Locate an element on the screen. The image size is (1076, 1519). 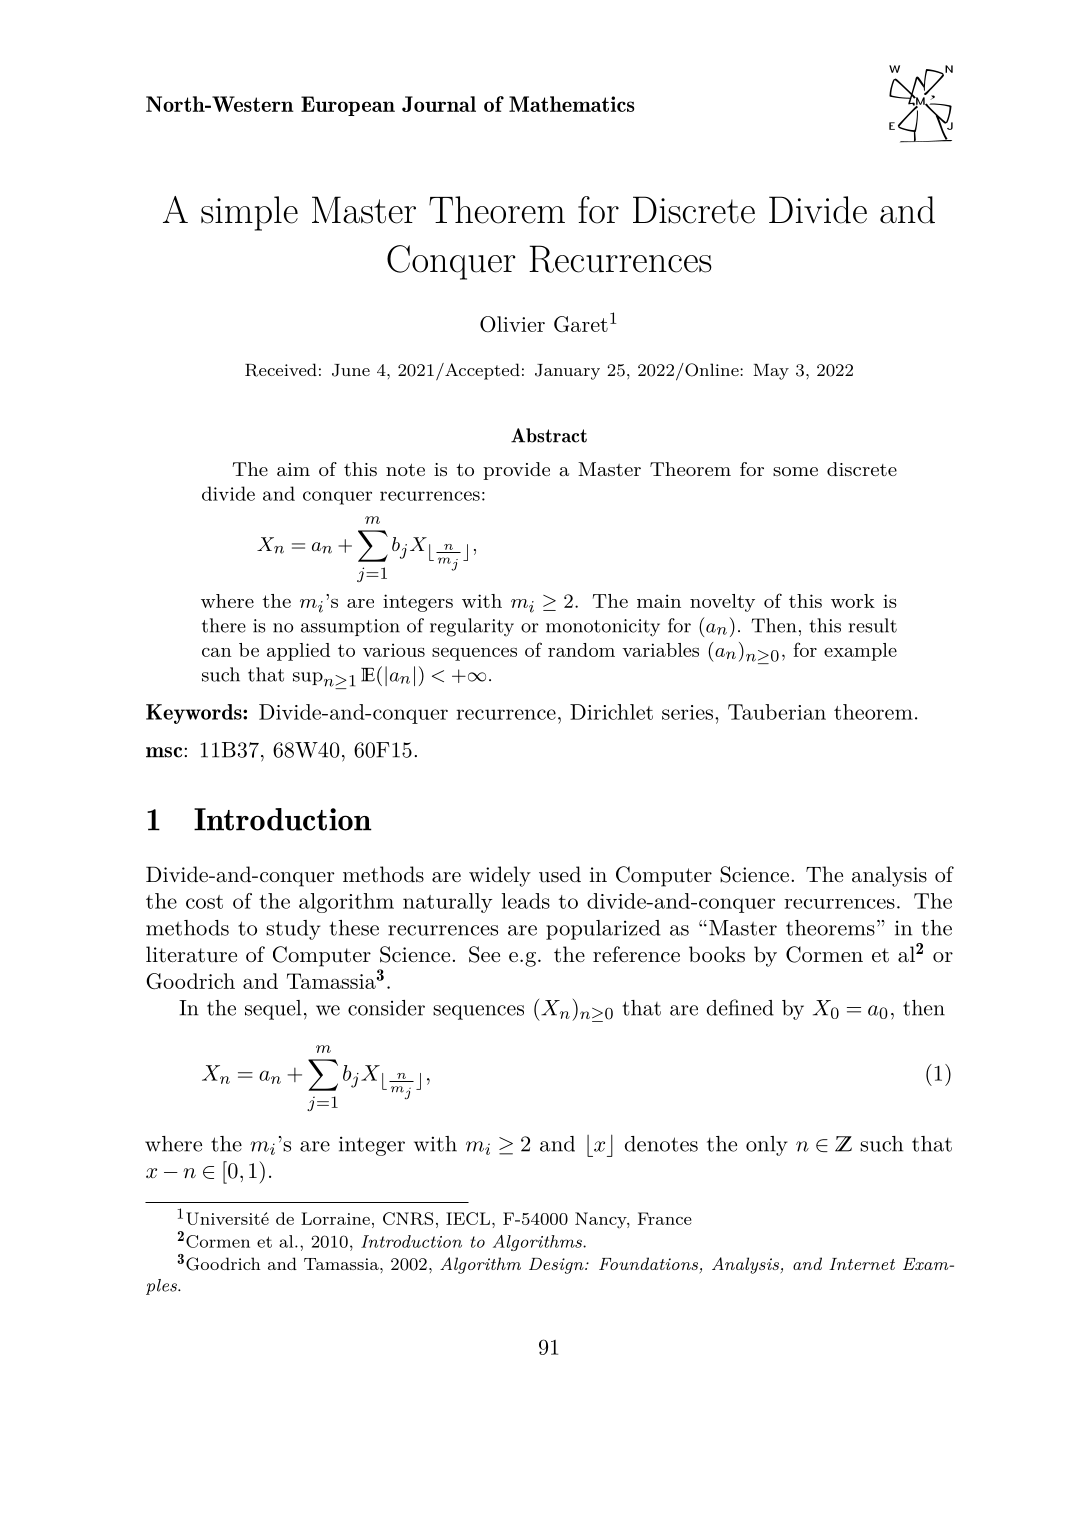
Tauberian is located at coordinates (777, 712).
